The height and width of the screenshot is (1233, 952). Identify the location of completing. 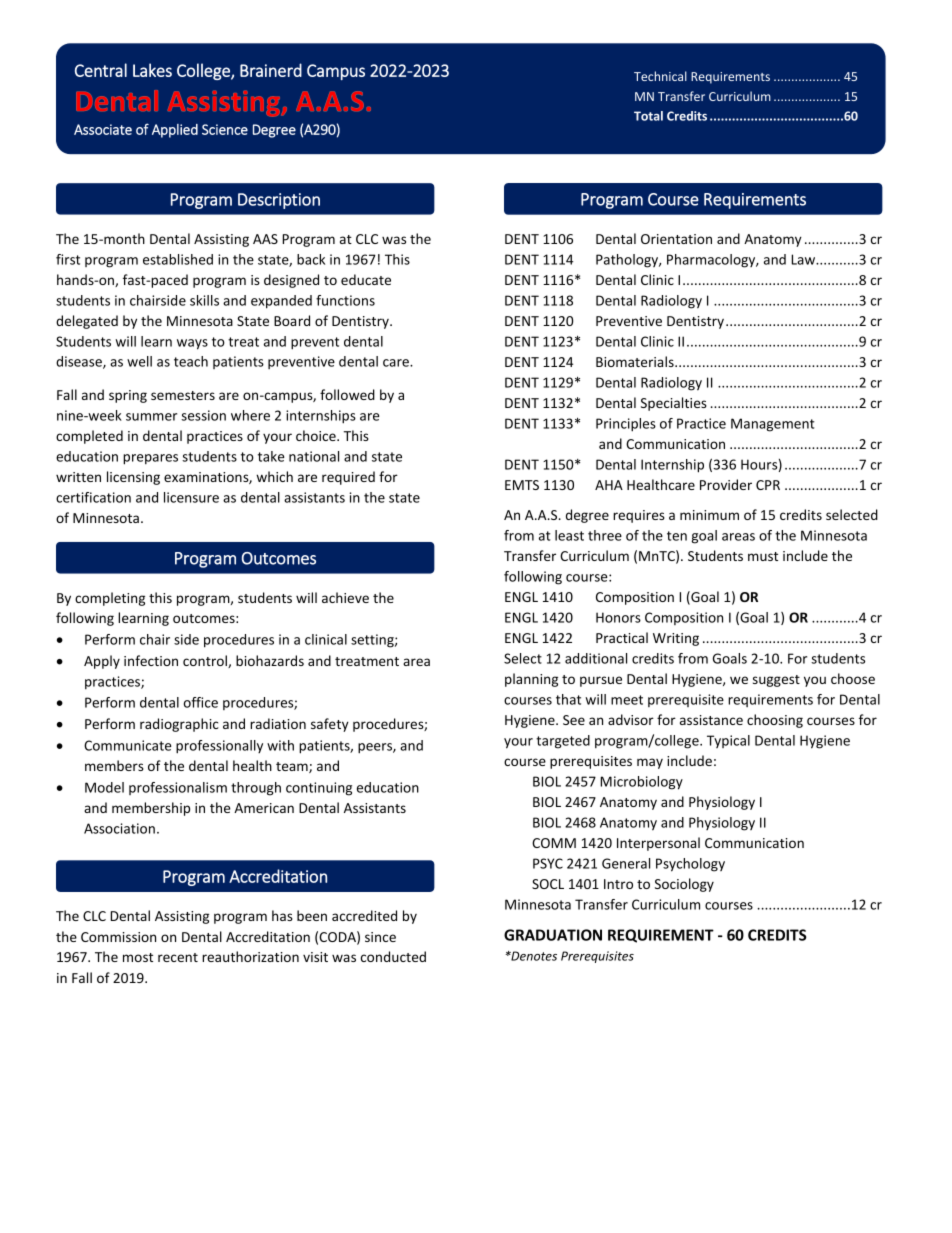
(110, 599).
